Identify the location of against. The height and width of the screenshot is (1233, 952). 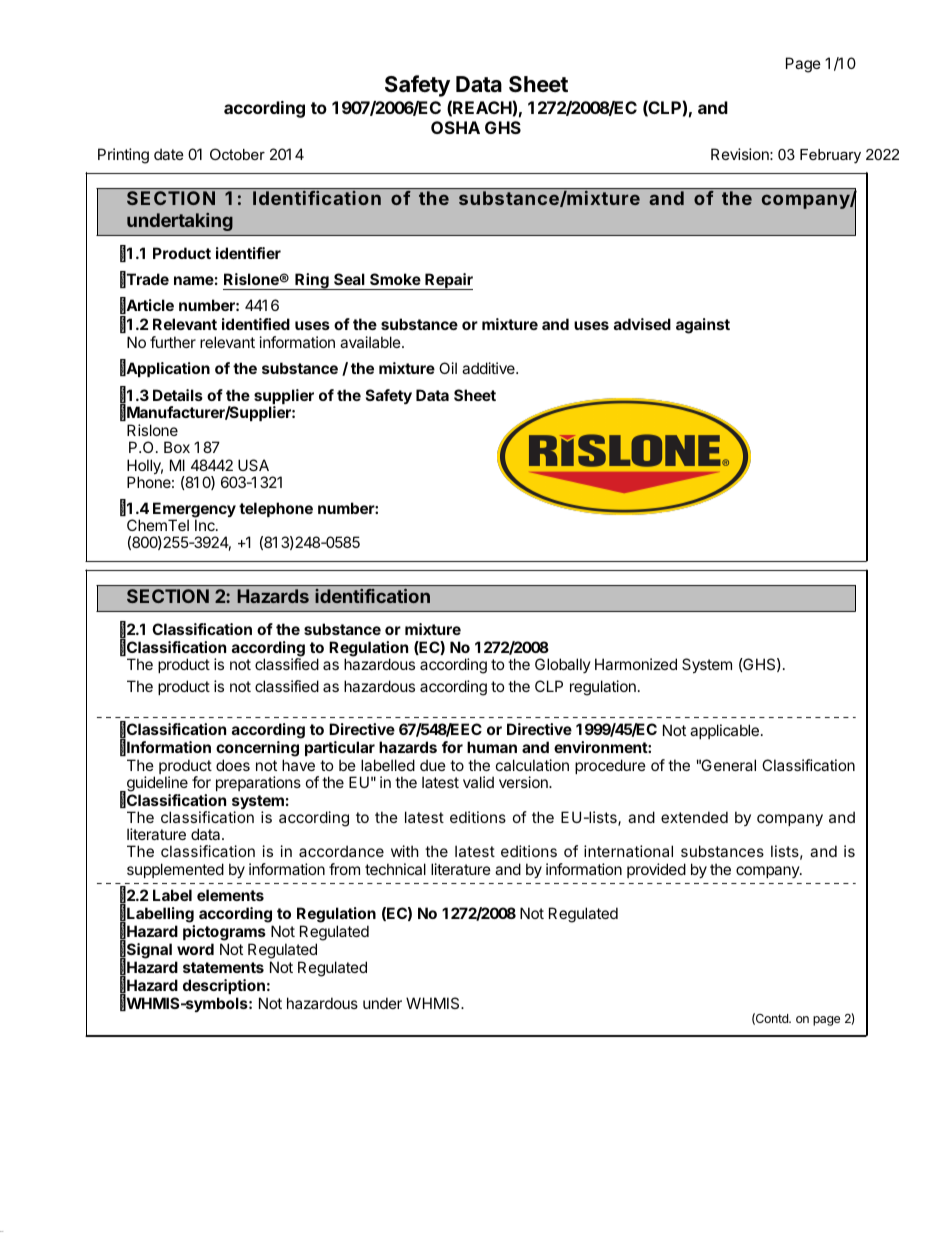
(703, 326).
